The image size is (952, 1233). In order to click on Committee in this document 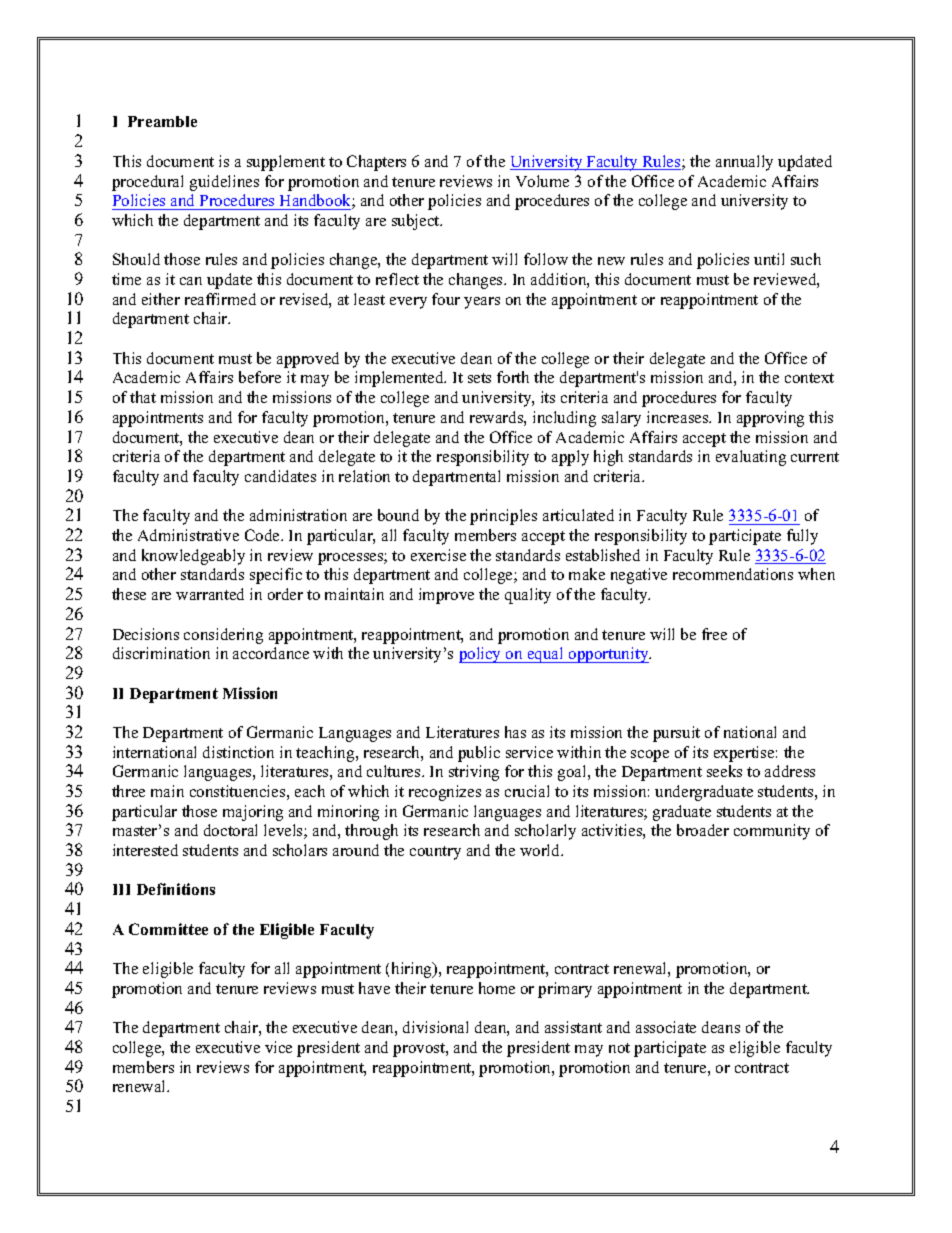, I will do `click(168, 929)`.
